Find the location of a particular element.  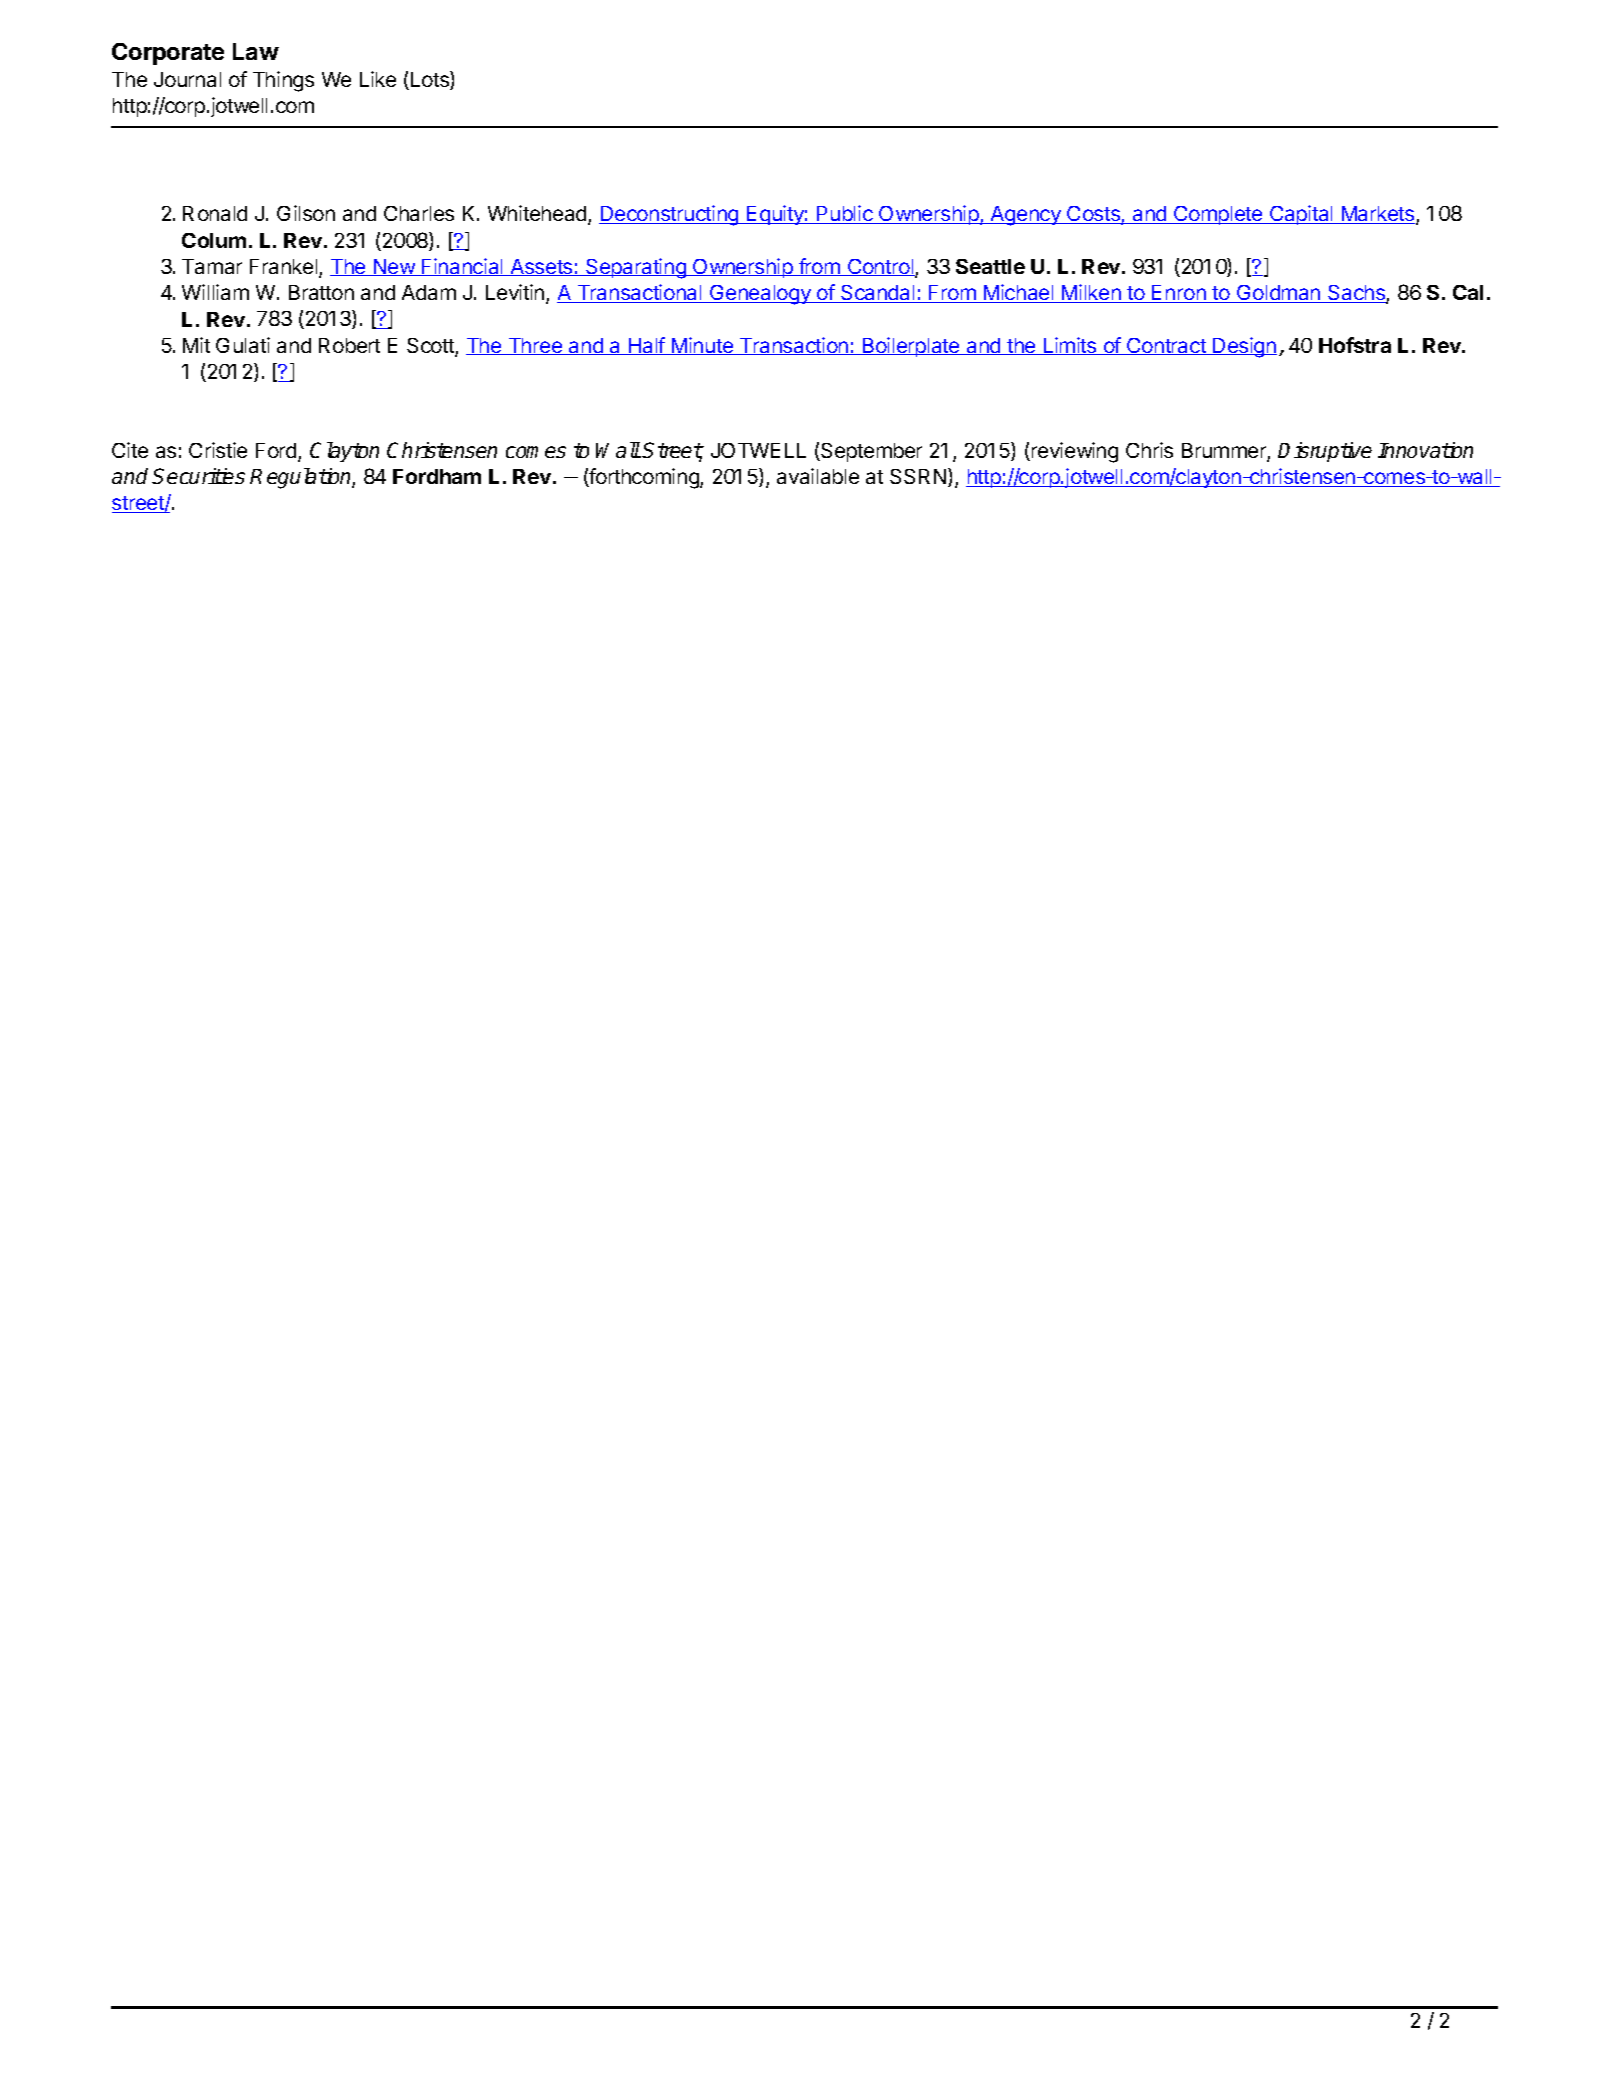

Like is located at coordinates (378, 79).
